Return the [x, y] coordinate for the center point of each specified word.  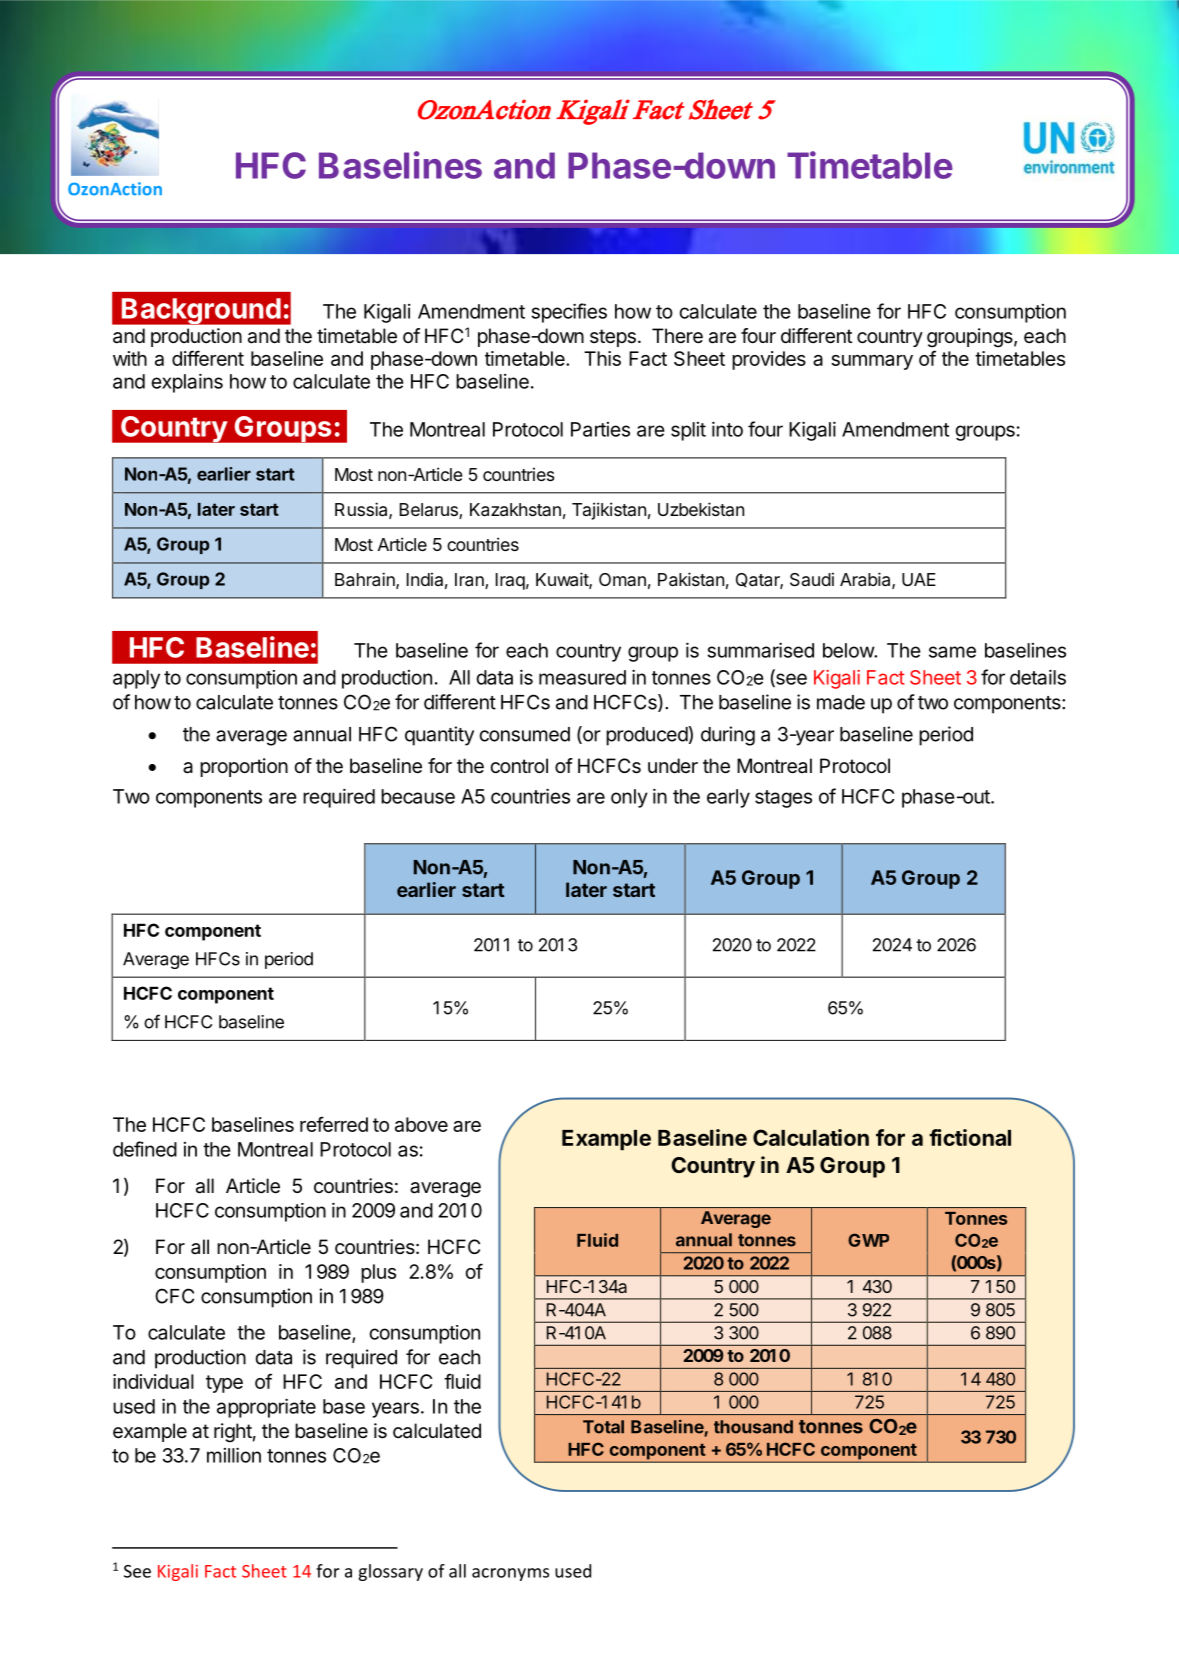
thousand [753, 1427]
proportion [244, 767]
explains [187, 383]
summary [872, 362]
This [602, 358]
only [629, 798]
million [234, 1455]
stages [783, 799]
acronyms [510, 1574]
